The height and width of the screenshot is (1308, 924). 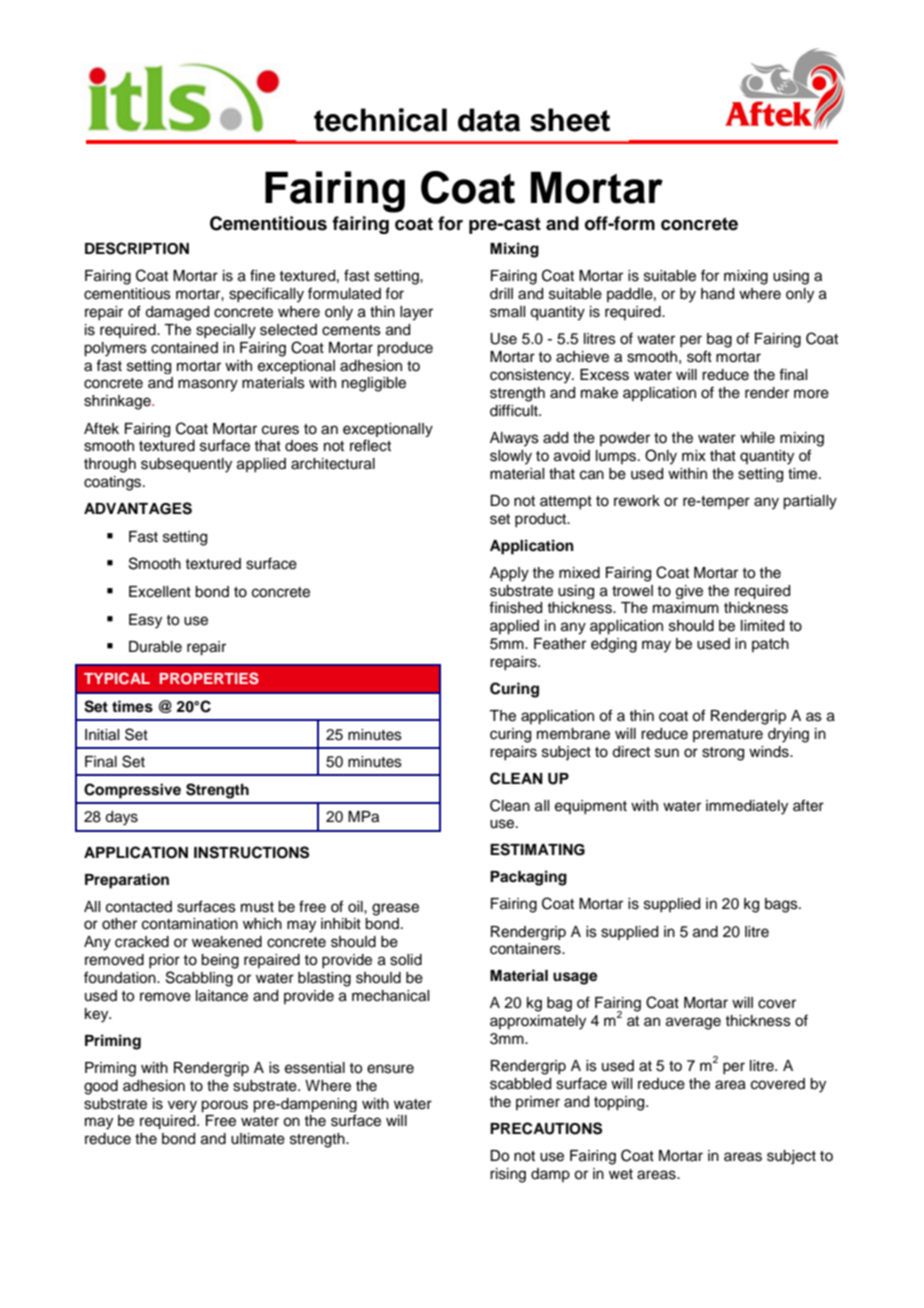 What do you see at coordinates (137, 248) in the screenshot?
I see `DESCRIPTION` at bounding box center [137, 248].
